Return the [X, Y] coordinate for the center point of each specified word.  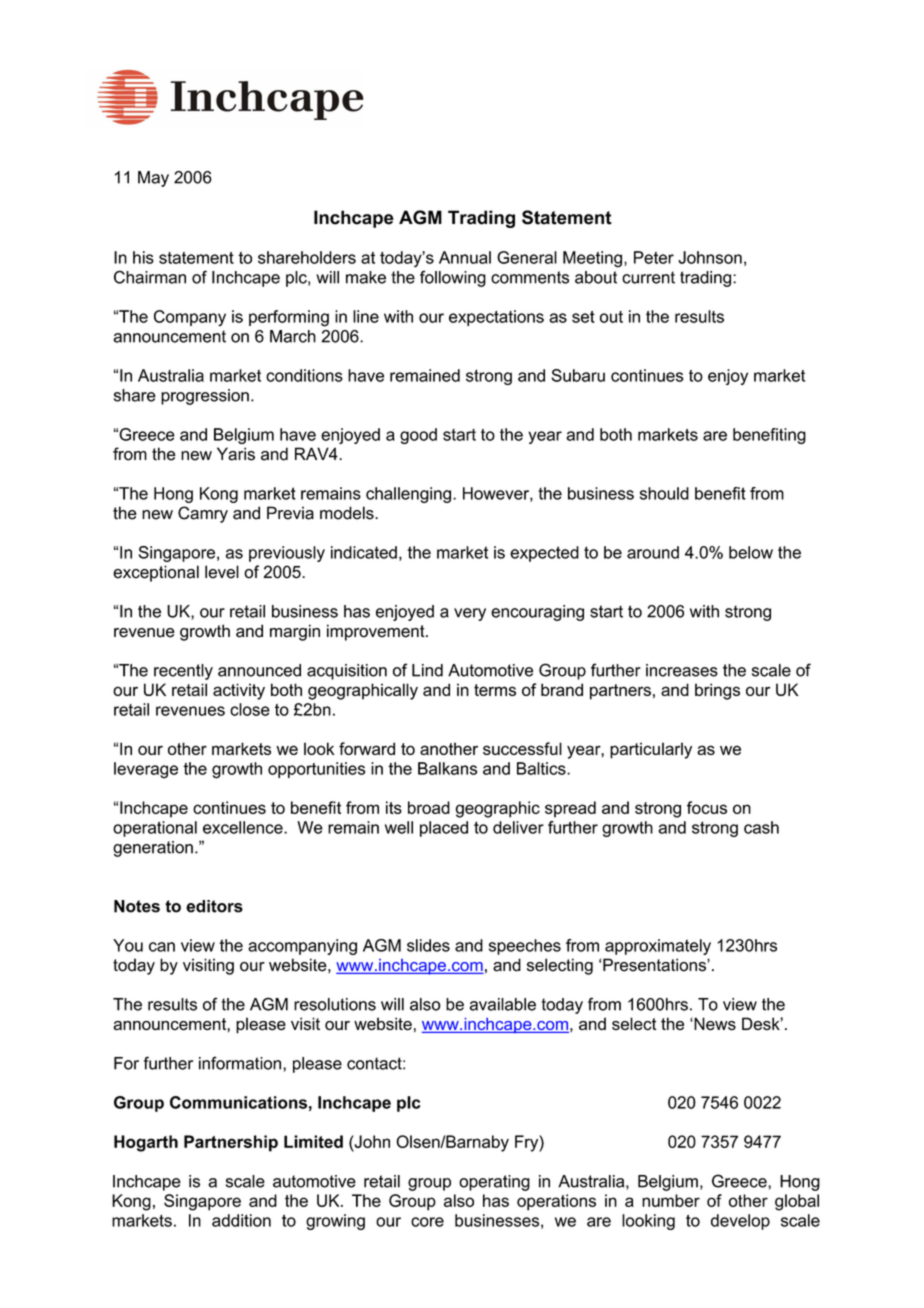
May [153, 179]
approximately [658, 947]
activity [239, 691]
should [664, 493]
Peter [654, 257]
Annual [465, 257]
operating [494, 1183]
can [162, 947]
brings [717, 691]
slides [428, 945]
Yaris [236, 454]
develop [740, 1222]
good [418, 436]
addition [241, 1220]
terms [495, 690]
